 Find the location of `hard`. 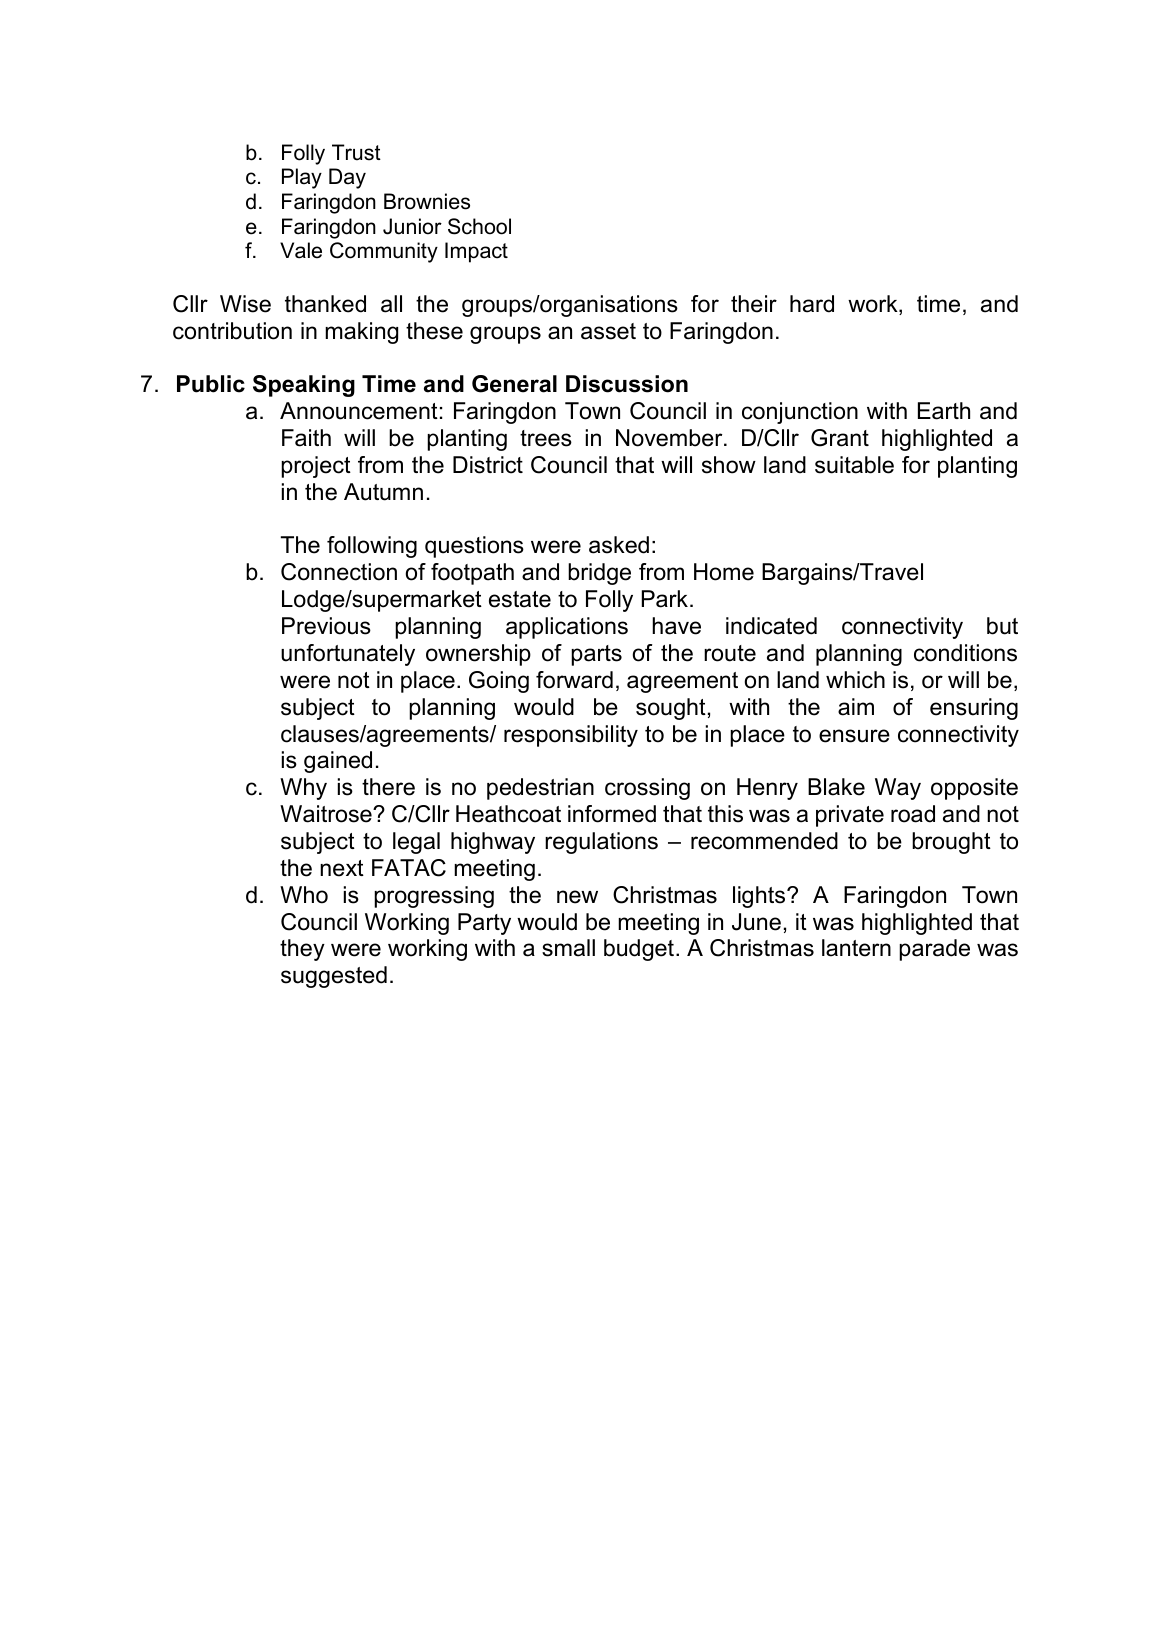

hard is located at coordinates (812, 304).
